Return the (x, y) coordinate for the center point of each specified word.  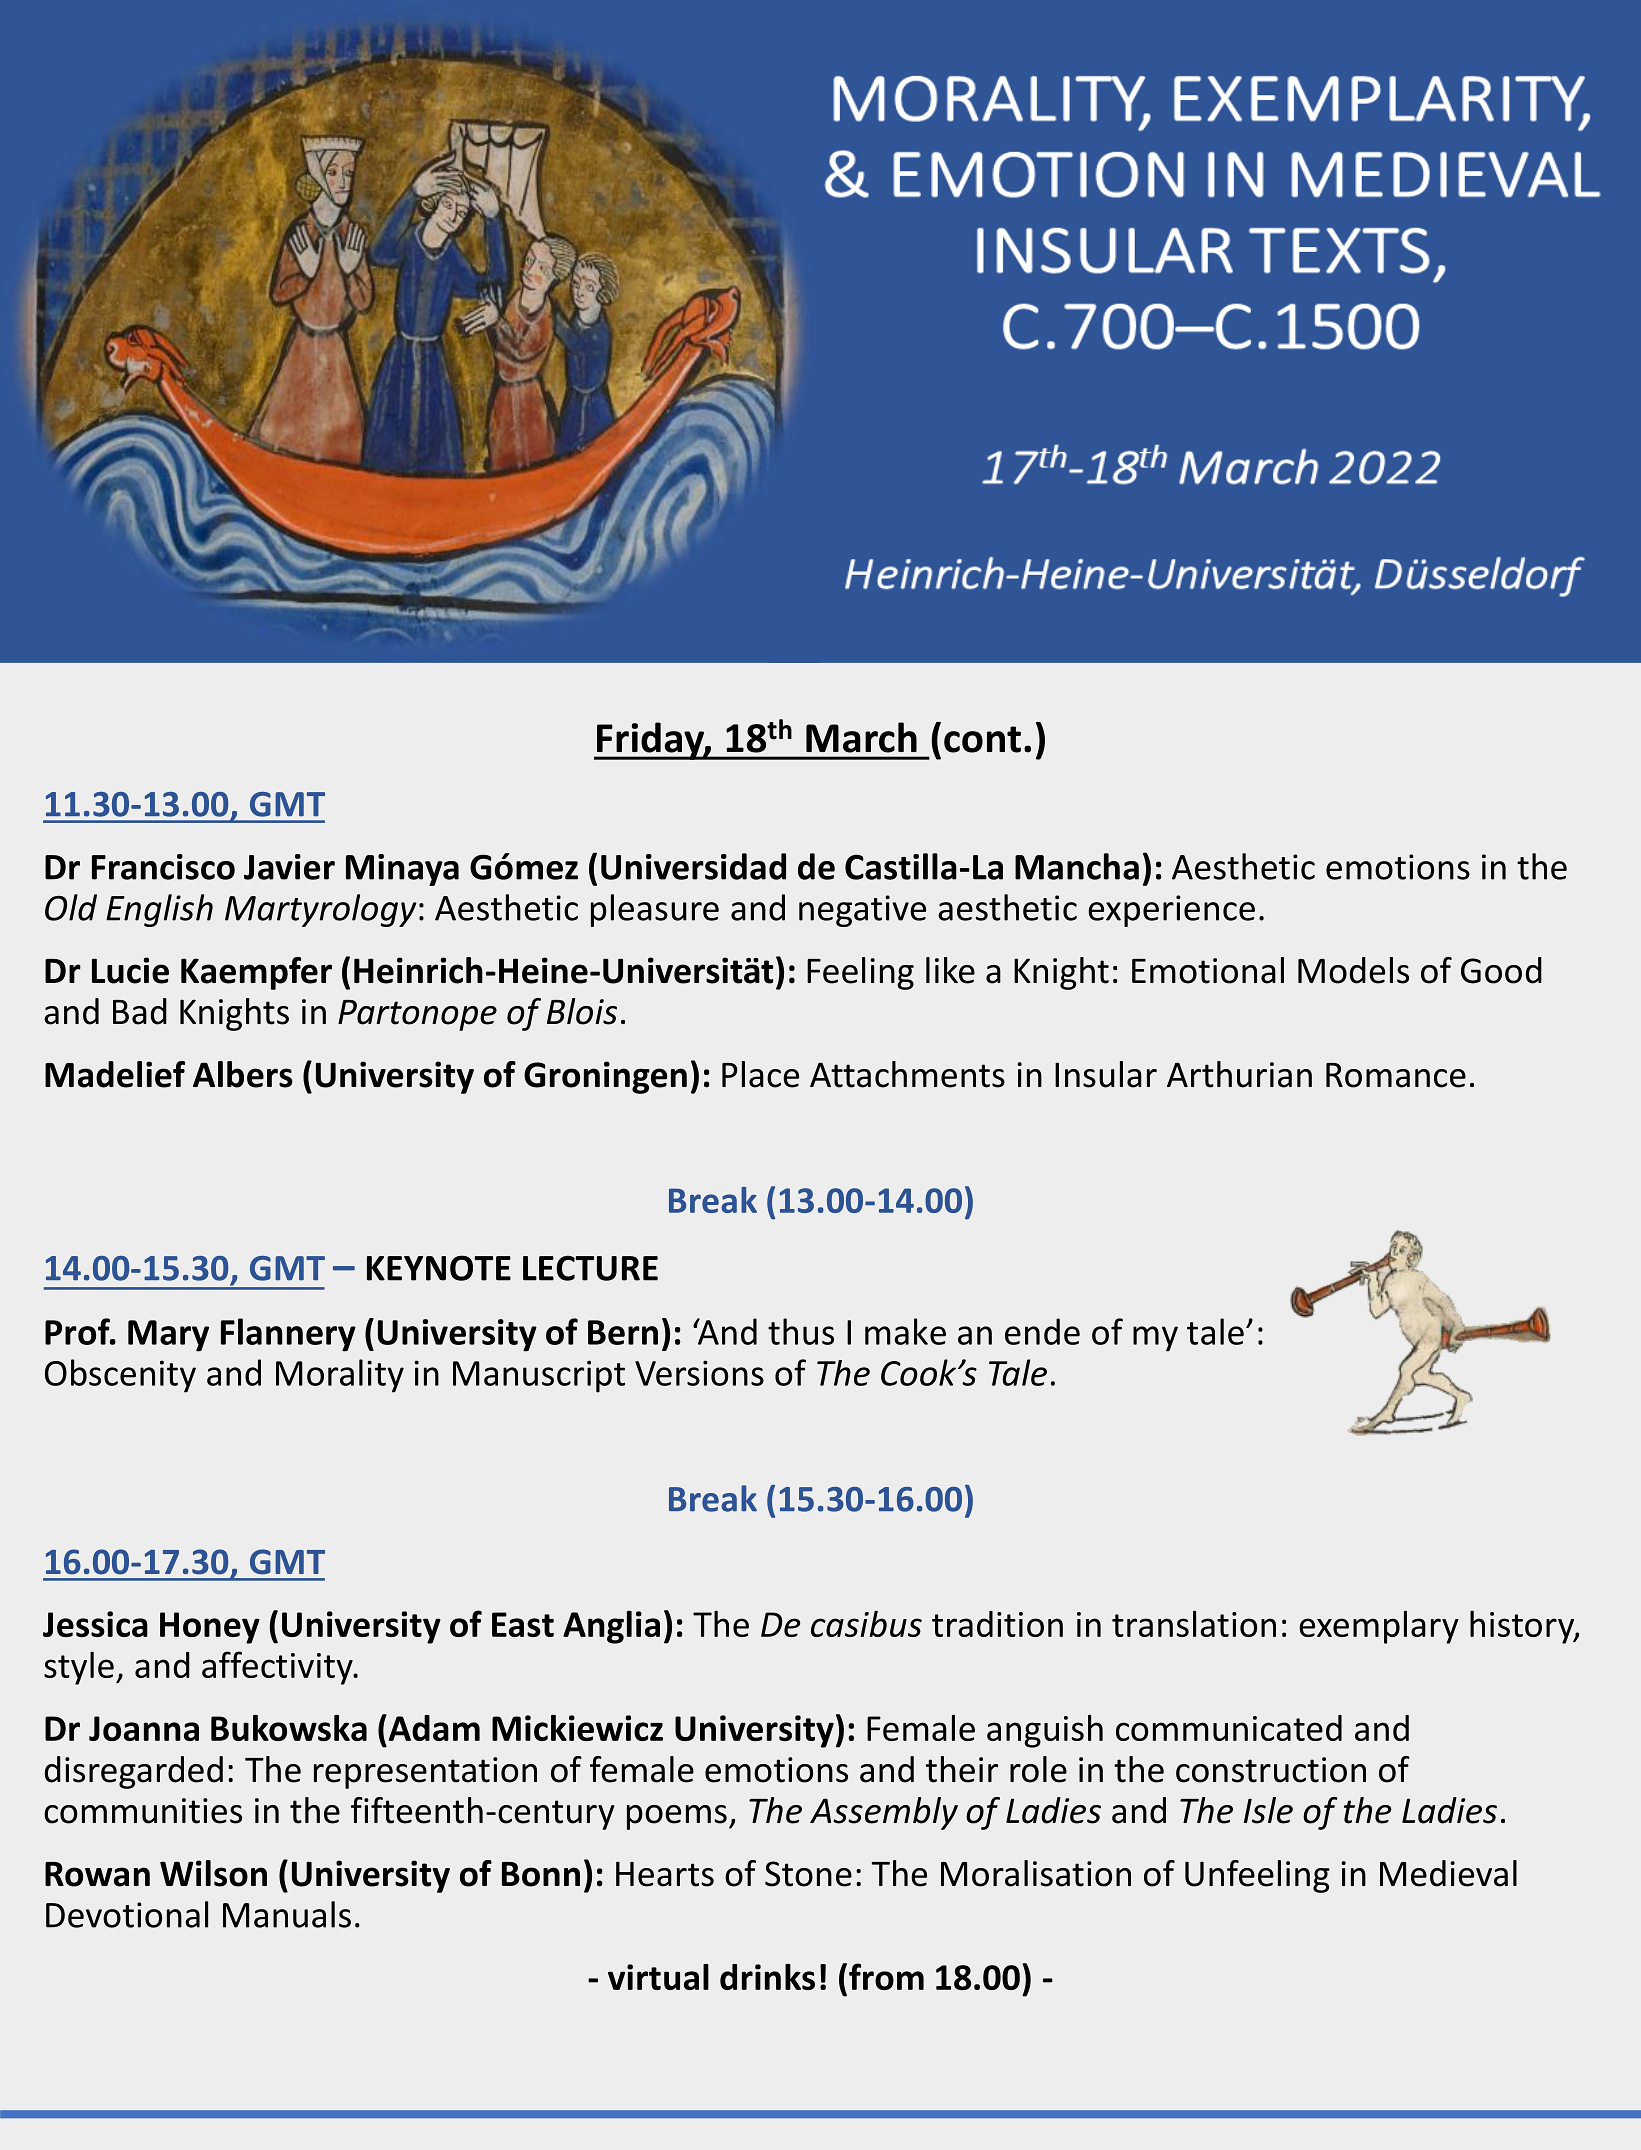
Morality (340, 1376)
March (861, 737)
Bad (140, 1011)
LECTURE (590, 1268)
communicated (1229, 1728)
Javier (289, 867)
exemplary (1379, 1627)
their (962, 1769)
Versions (699, 1373)
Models (1353, 970)
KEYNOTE (439, 1268)
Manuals (287, 1914)
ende (1042, 1331)
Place (760, 1074)
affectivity (278, 1668)
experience (1171, 911)
